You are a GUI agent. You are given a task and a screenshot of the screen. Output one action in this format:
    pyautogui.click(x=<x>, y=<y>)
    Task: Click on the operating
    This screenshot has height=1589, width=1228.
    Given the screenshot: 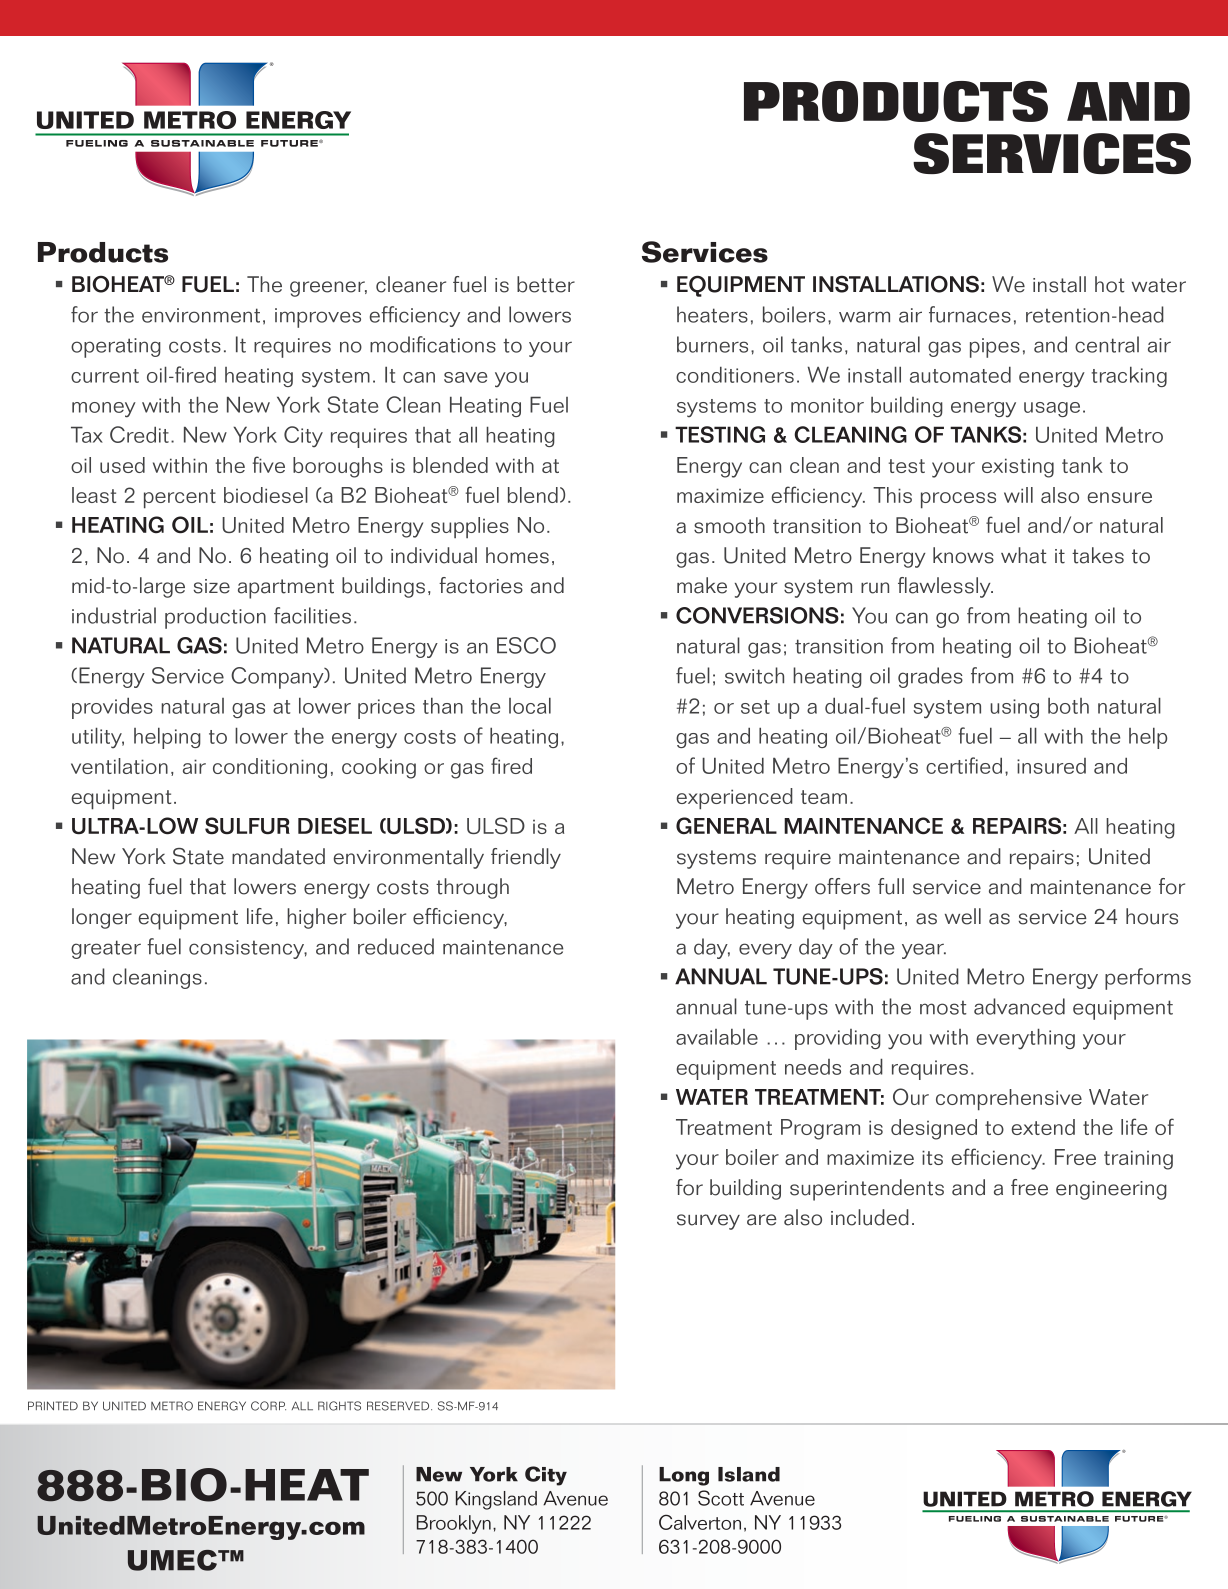 What is the action you would take?
    pyautogui.click(x=116, y=348)
